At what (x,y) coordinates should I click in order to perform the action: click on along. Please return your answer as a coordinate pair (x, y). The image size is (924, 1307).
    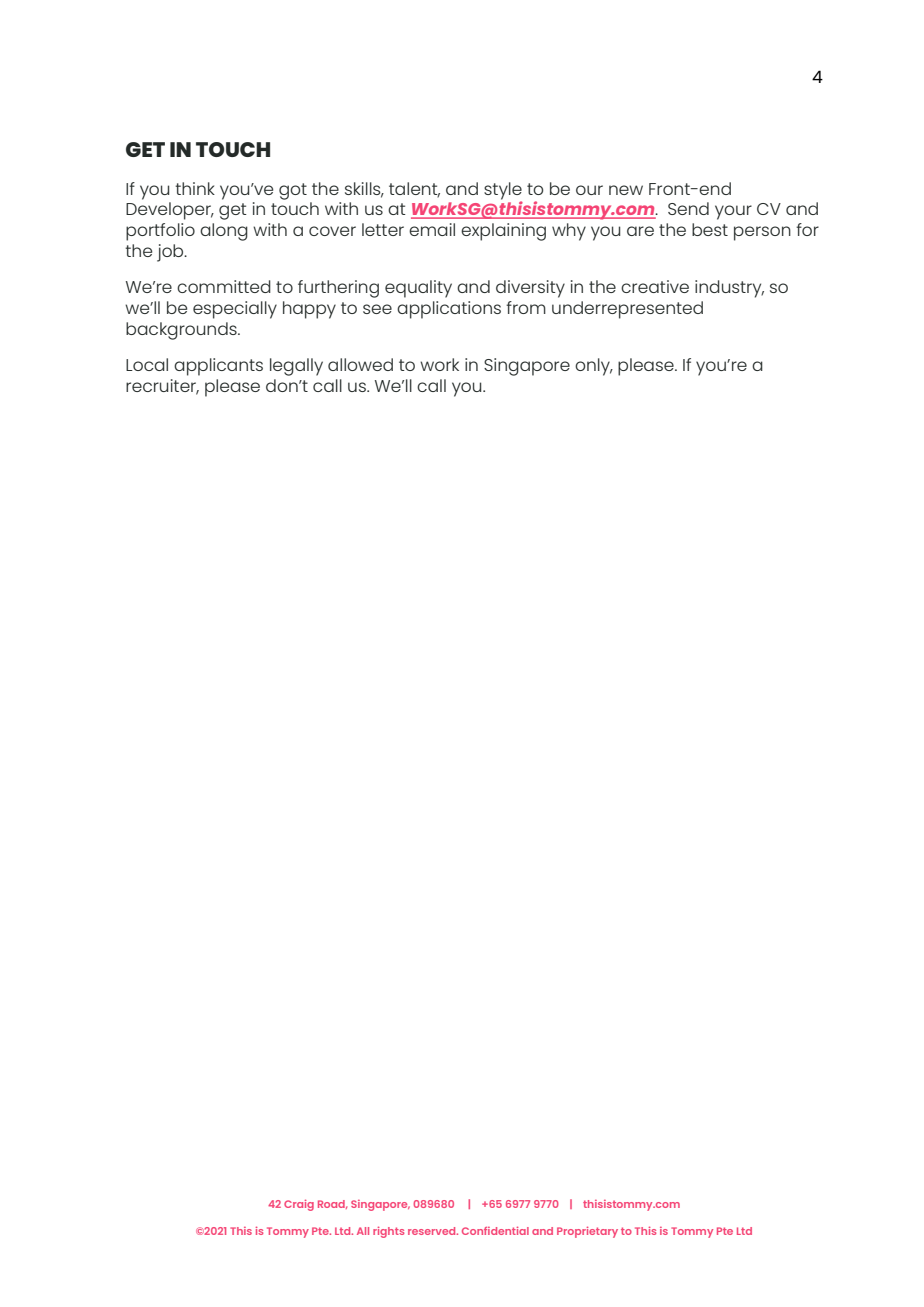
    Looking at the image, I should click on (224, 232).
